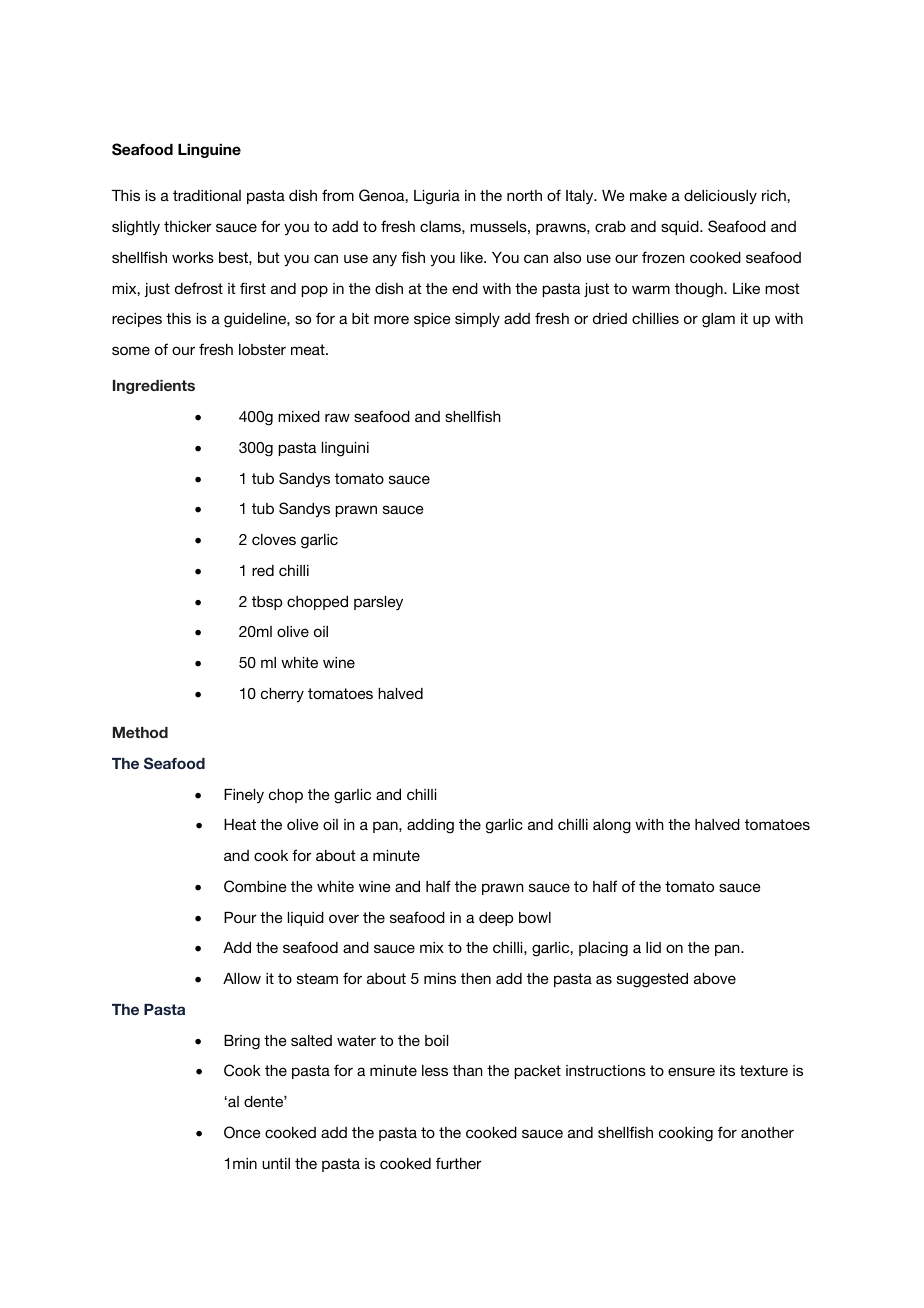 This document has height=1308, width=924. What do you see at coordinates (242, 1132) in the document?
I see `Once` at bounding box center [242, 1132].
